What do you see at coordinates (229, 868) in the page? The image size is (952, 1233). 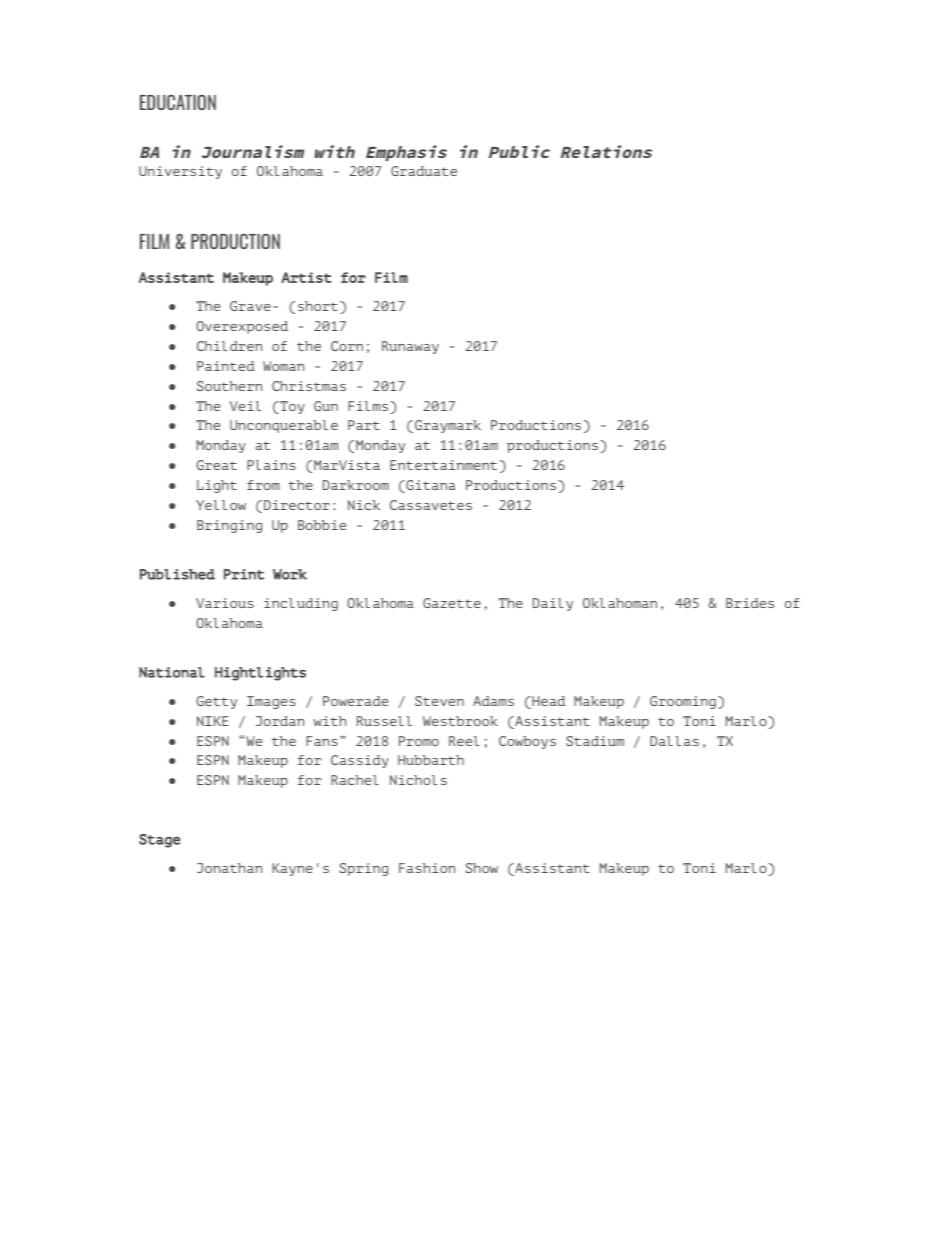 I see `Jonathan` at bounding box center [229, 868].
